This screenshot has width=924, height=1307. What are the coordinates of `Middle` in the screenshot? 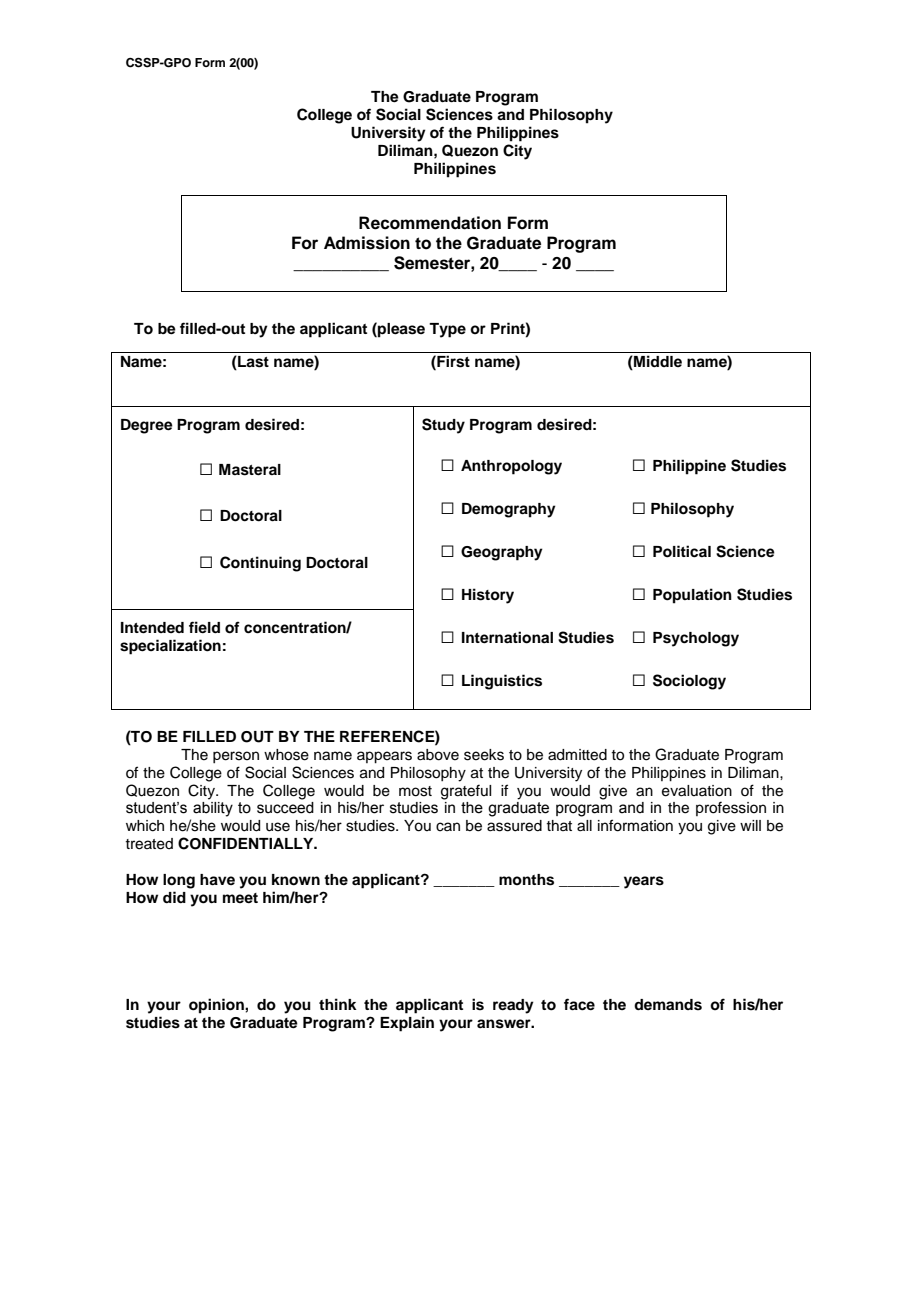 It's located at (657, 362).
